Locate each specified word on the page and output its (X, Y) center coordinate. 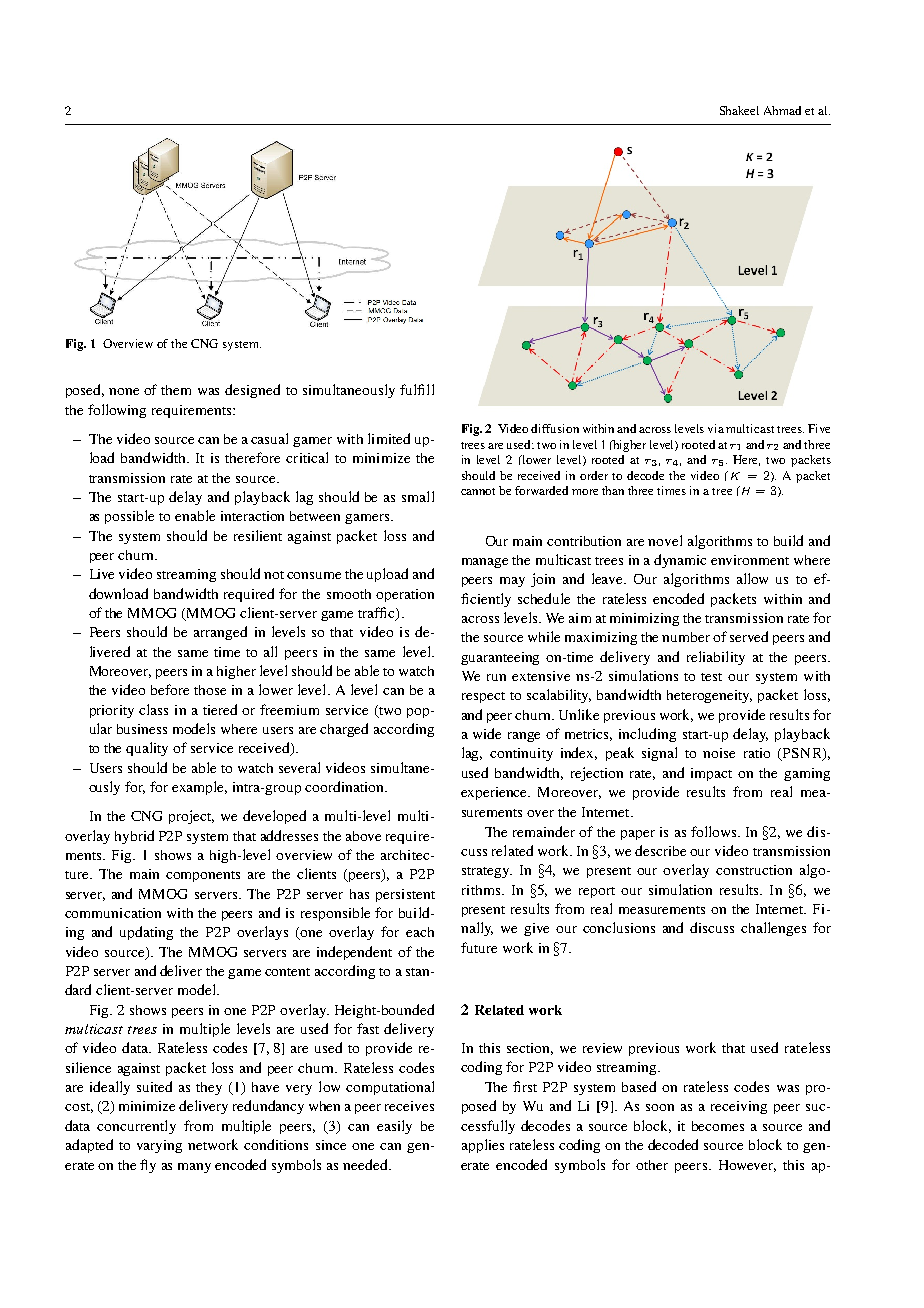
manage (485, 563)
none (124, 391)
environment (750, 560)
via (716, 428)
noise (719, 753)
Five (819, 428)
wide (487, 733)
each (420, 932)
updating (146, 933)
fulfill (417, 389)
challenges (773, 929)
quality (147, 749)
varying (159, 1146)
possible (129, 517)
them (176, 390)
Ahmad (782, 110)
